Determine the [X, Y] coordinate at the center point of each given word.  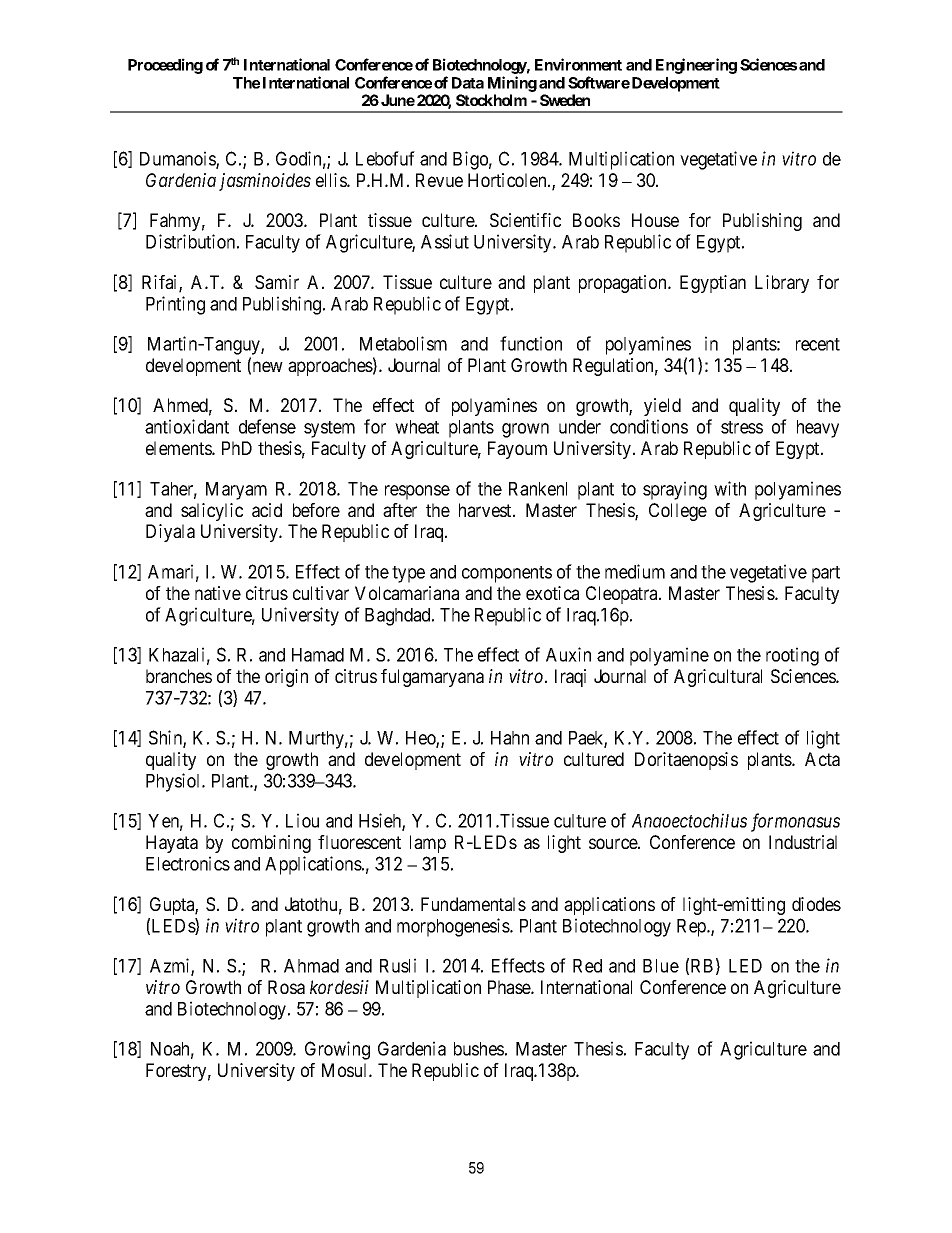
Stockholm [491, 100]
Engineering [696, 66]
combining [271, 844]
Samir [277, 282]
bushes [479, 1049]
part [826, 574]
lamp [428, 844]
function [531, 343]
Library [782, 284]
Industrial [803, 842]
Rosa [286, 987]
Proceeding [165, 66]
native [218, 593]
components [507, 574]
